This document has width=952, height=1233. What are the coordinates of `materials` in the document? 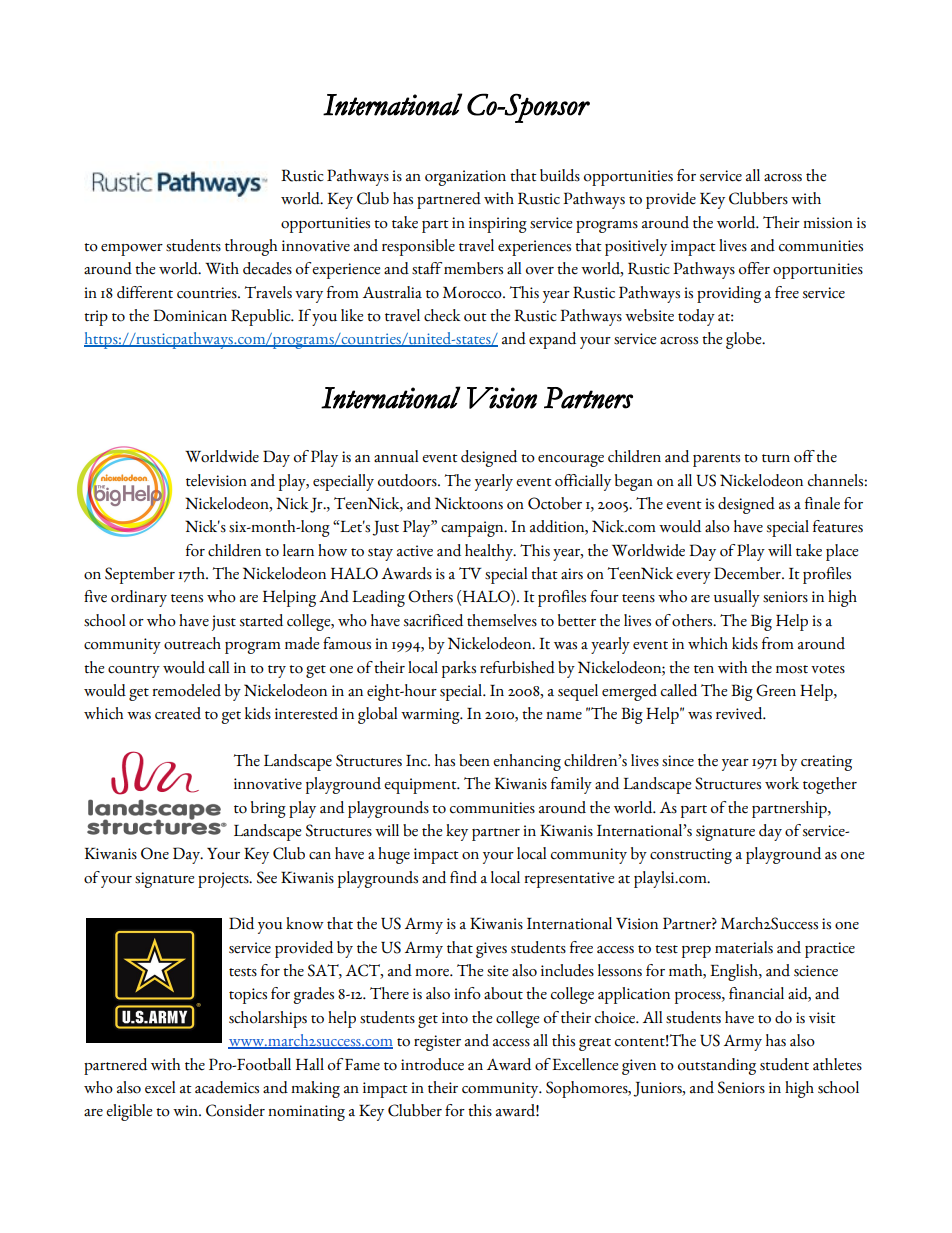 It's located at (744, 947).
